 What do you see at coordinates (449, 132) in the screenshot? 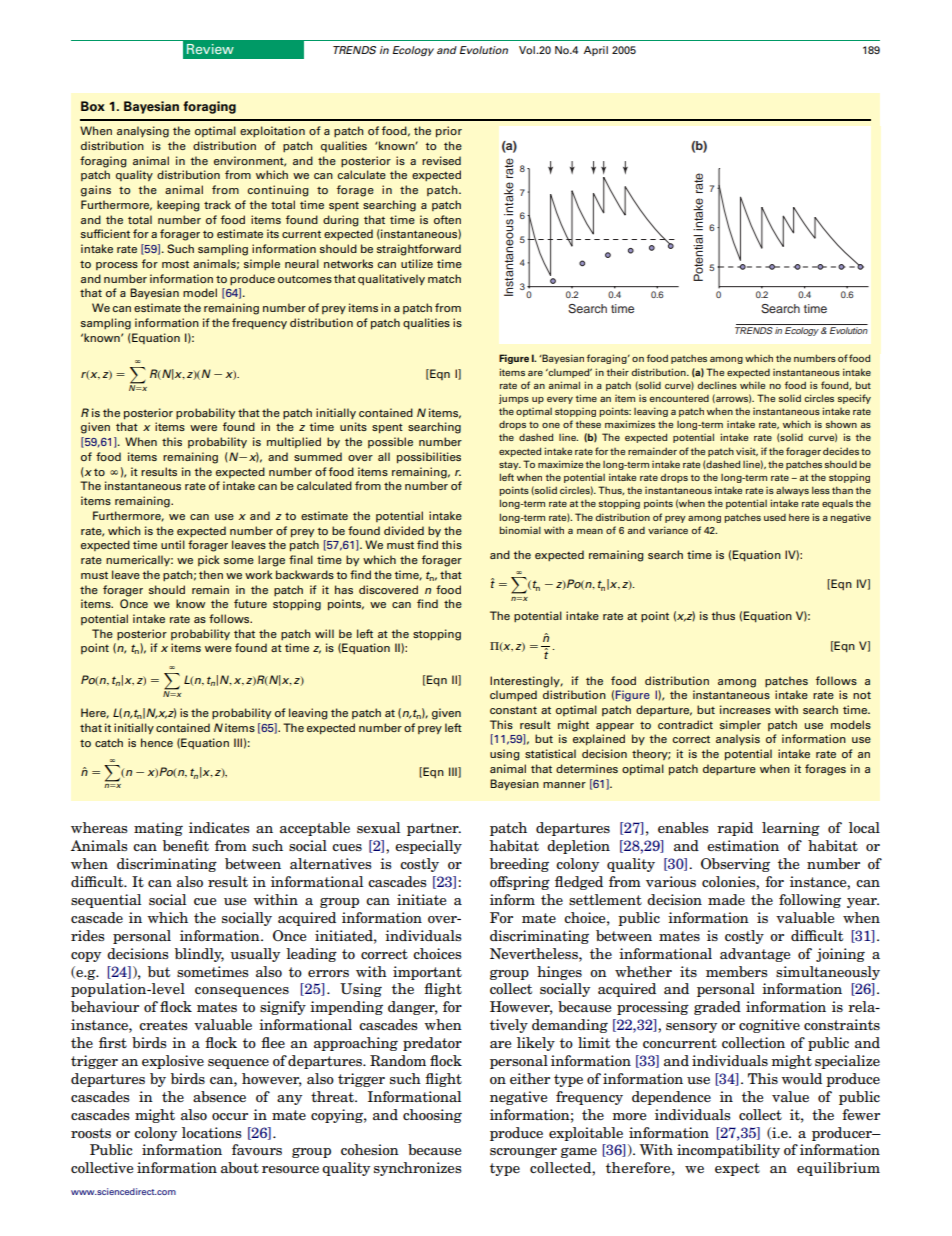
I see `prior` at bounding box center [449, 132].
